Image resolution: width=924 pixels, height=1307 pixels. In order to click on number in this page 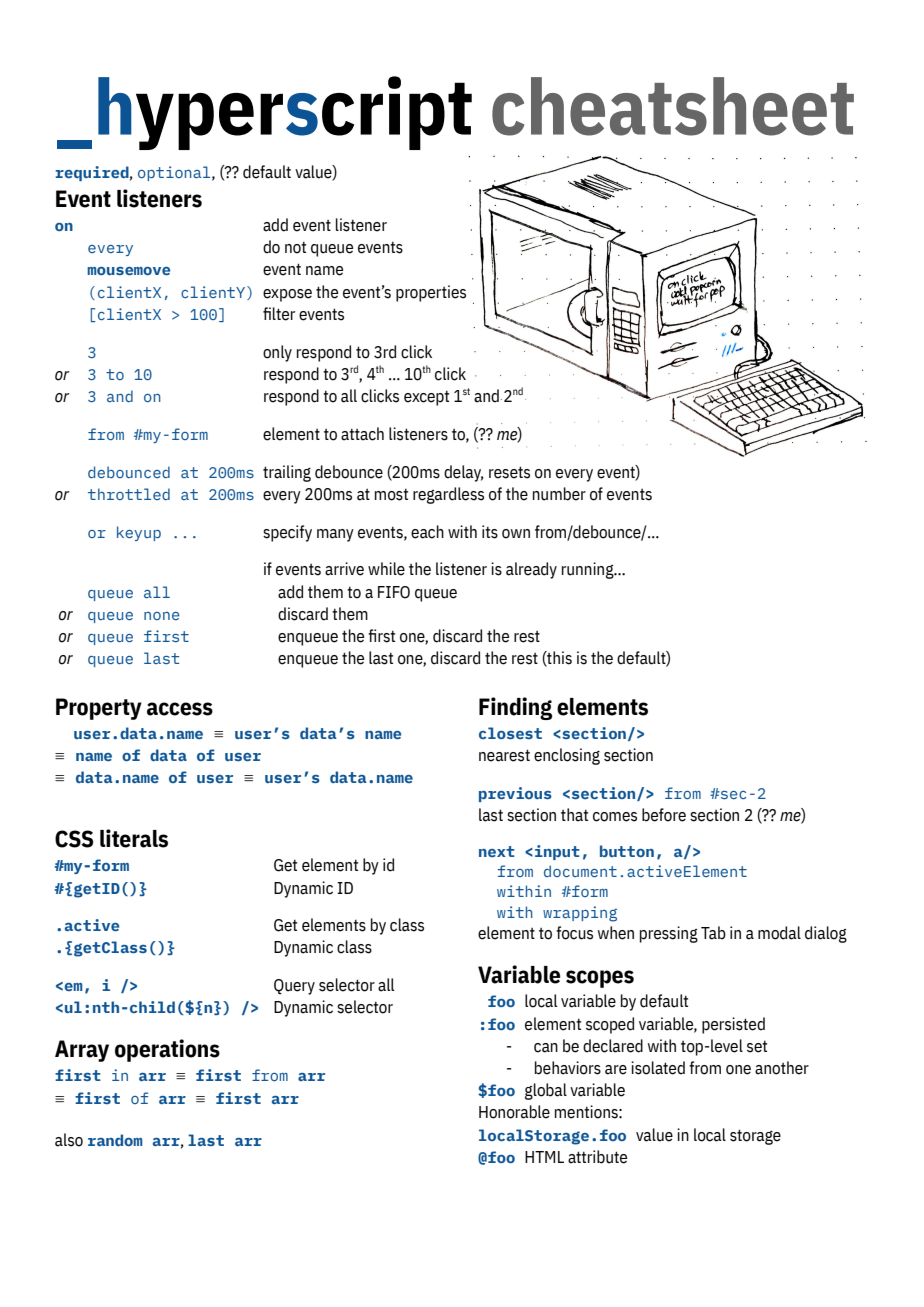, I will do `click(559, 494)`.
